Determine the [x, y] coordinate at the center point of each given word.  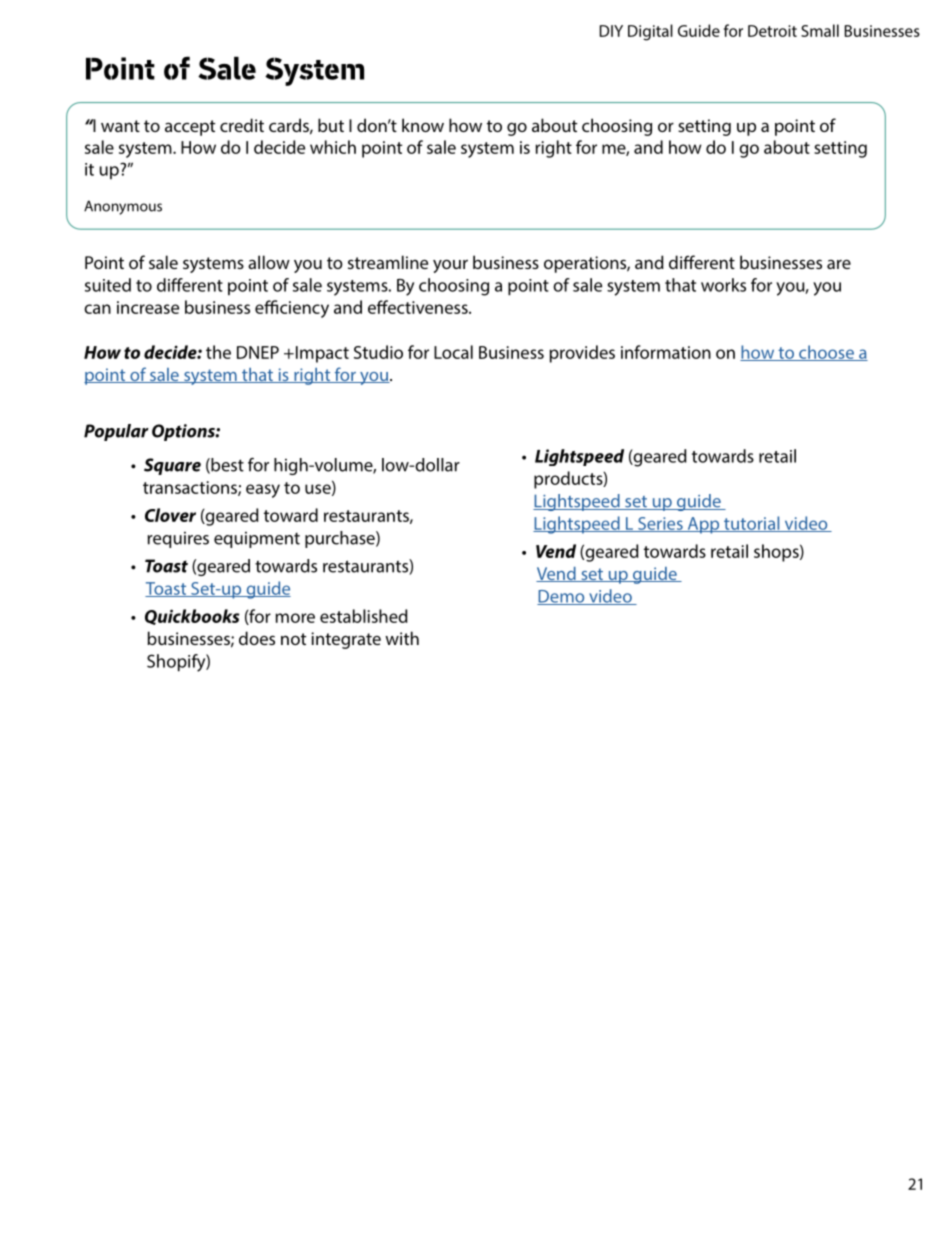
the [218, 352]
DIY [611, 31]
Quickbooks [192, 617]
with [402, 638]
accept [190, 128]
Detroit [772, 31]
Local [453, 352]
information [666, 352]
